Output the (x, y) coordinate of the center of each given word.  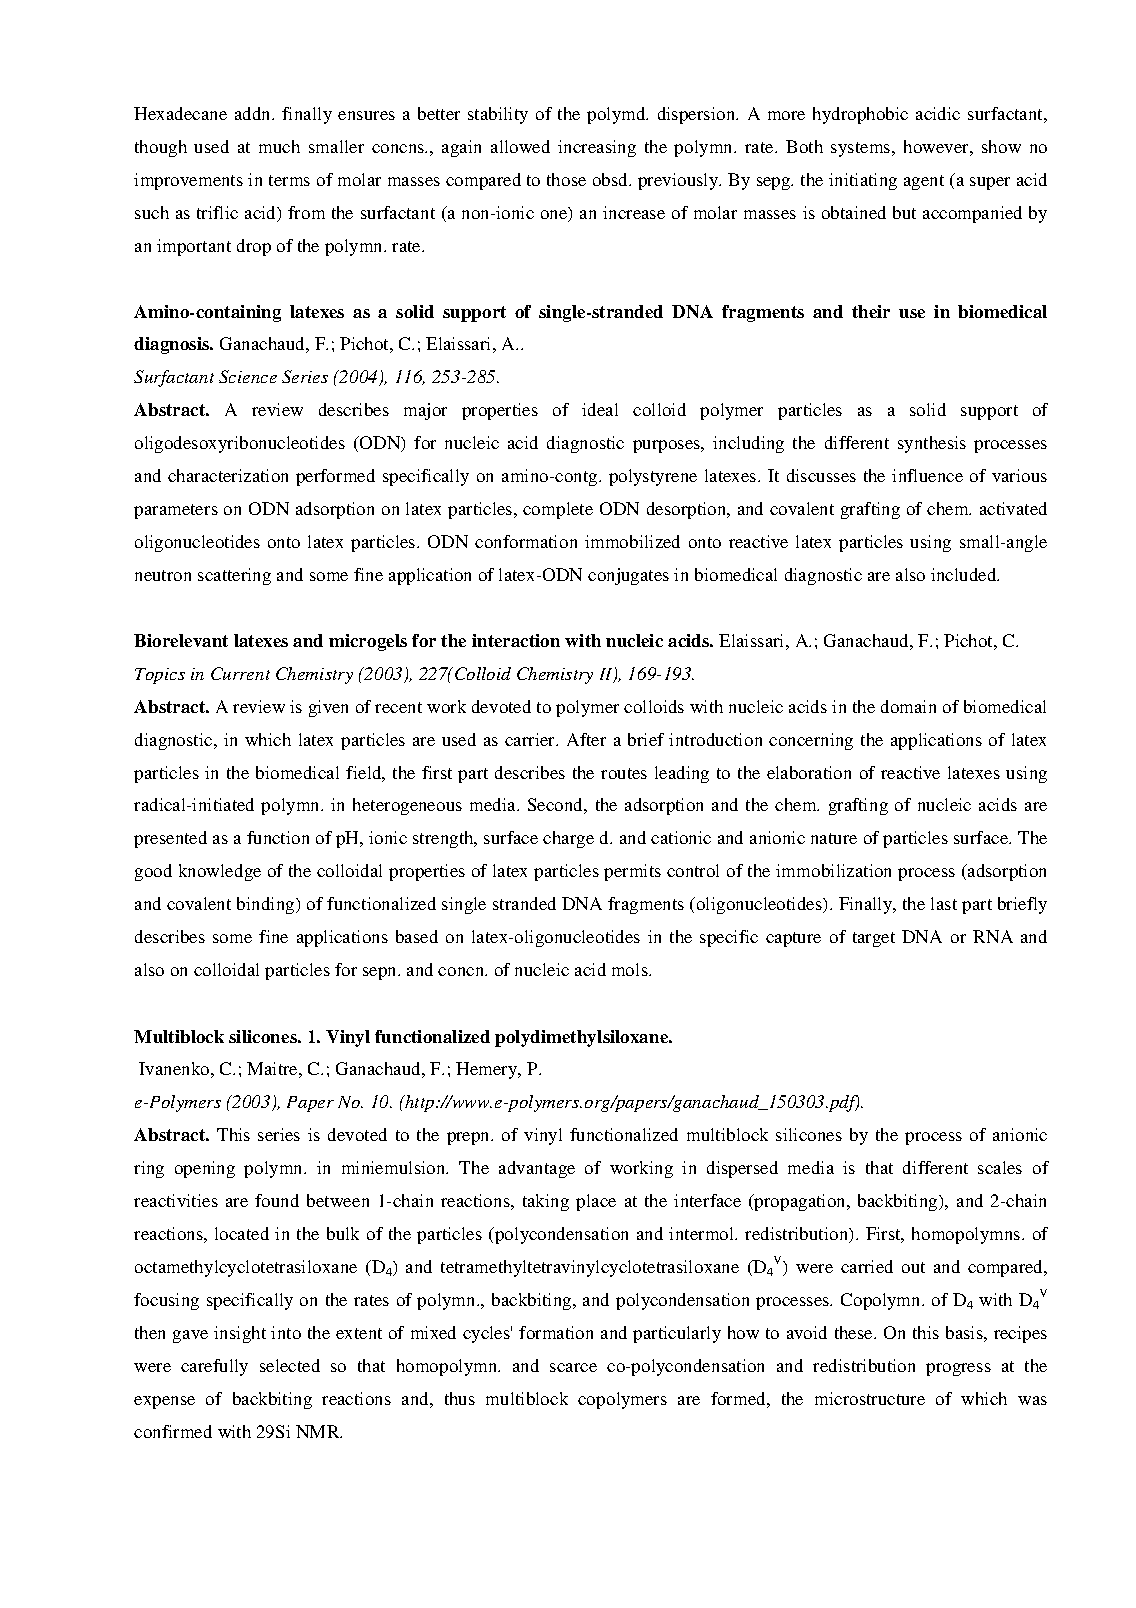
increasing (597, 148)
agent (924, 182)
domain (908, 706)
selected (290, 1365)
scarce (573, 1367)
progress (958, 1369)
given (328, 708)
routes (624, 773)
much (279, 146)
